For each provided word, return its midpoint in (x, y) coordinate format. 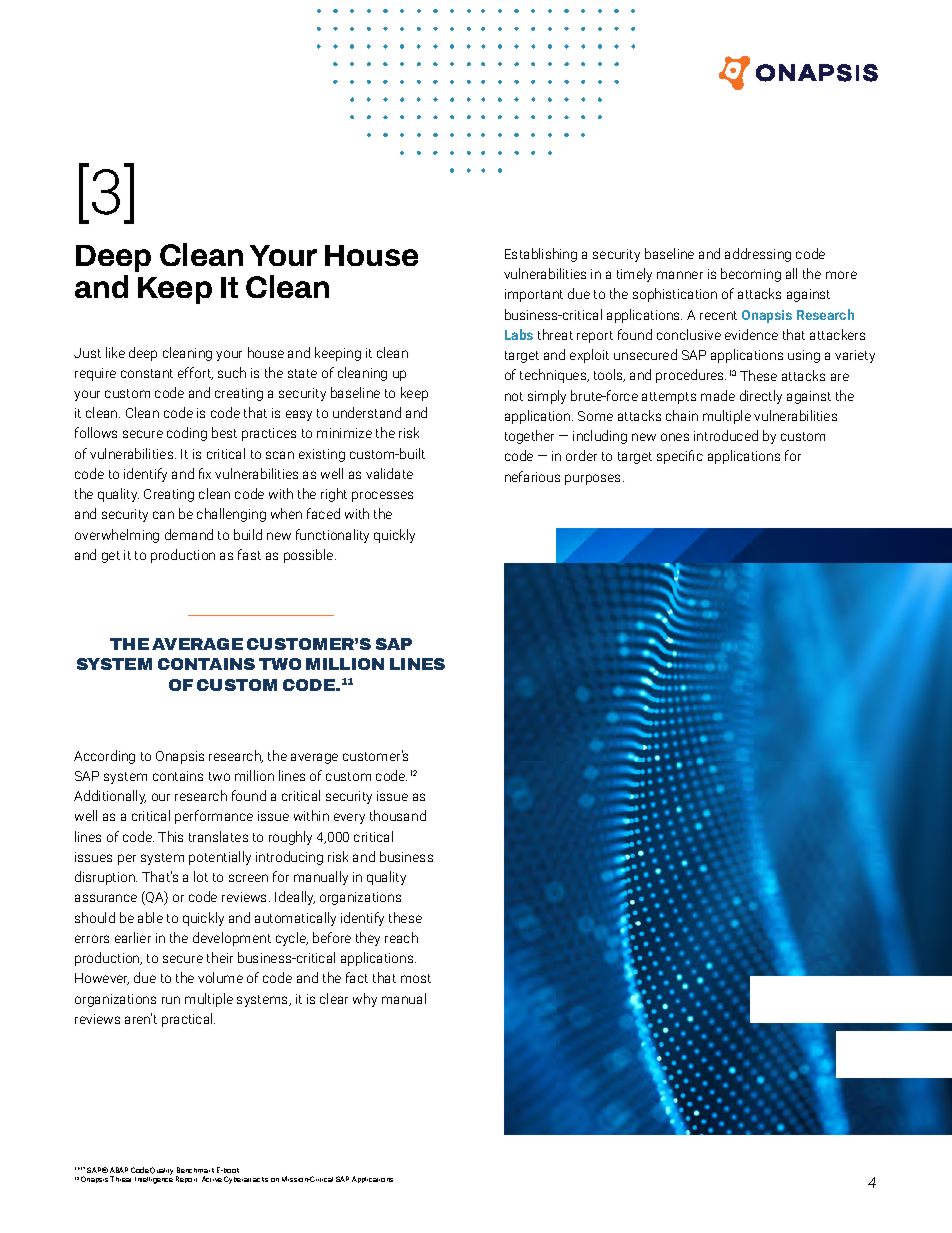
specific (680, 457)
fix (205, 473)
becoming (751, 275)
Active (212, 1179)
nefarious (532, 476)
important (534, 295)
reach (401, 937)
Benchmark (195, 1170)
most (416, 978)
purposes (594, 479)
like (115, 352)
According (104, 757)
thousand (398, 815)
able (150, 917)
